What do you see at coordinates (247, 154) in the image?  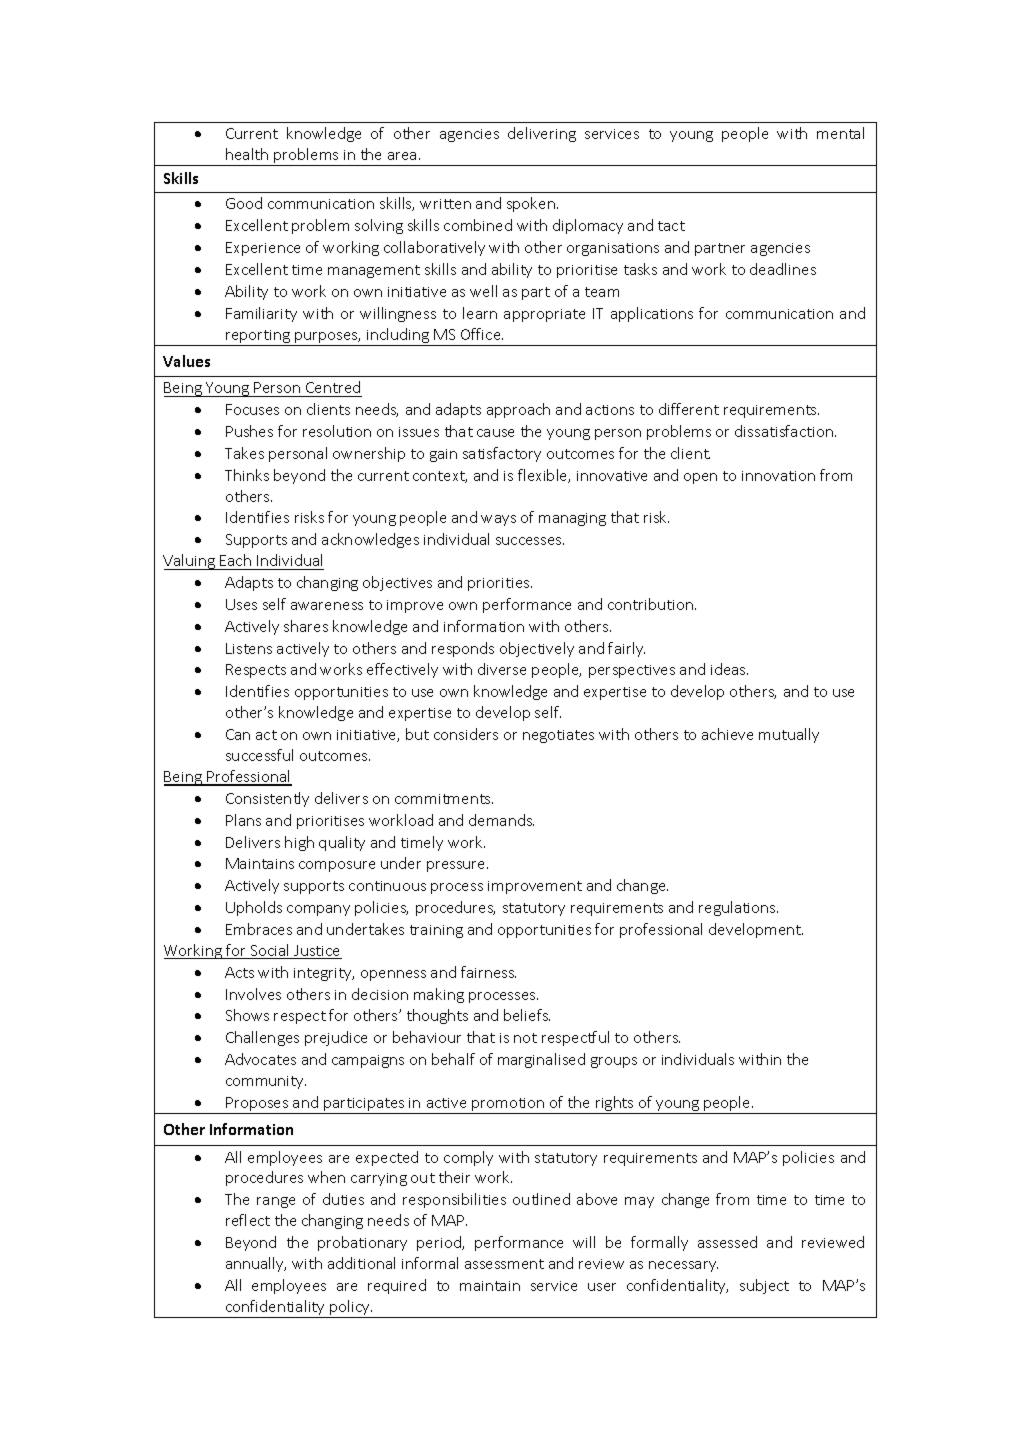 I see `health` at bounding box center [247, 154].
